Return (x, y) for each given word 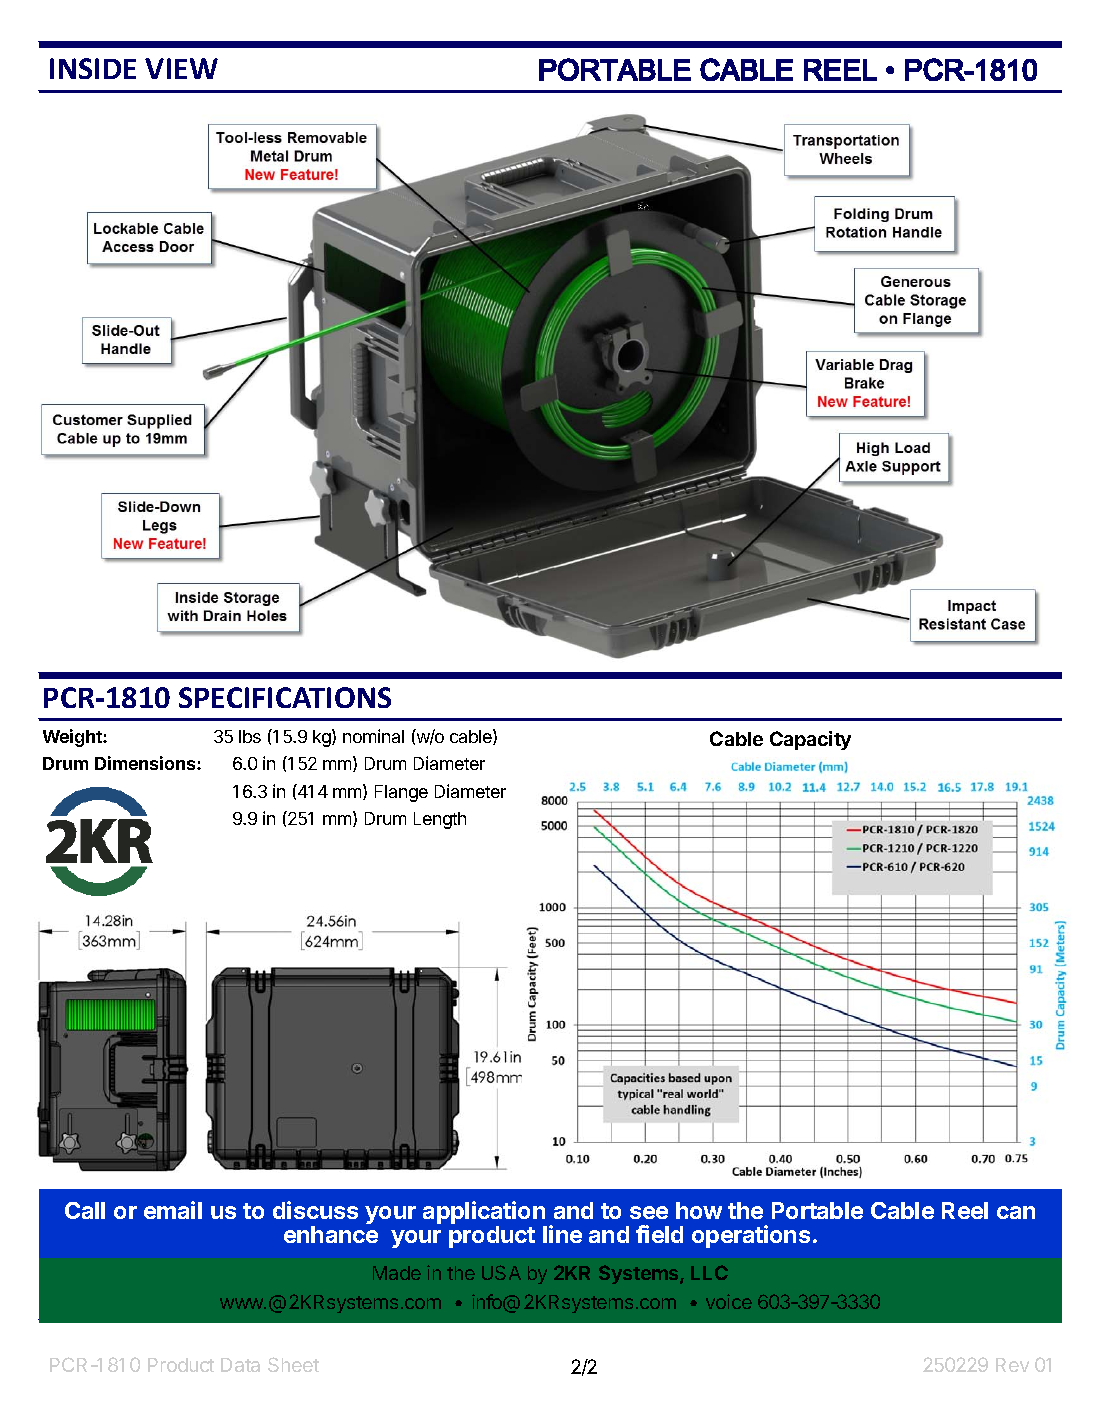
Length (440, 820)
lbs (250, 736)
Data (240, 1365)
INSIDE (93, 68)
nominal (373, 736)
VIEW (181, 68)
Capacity (810, 740)
